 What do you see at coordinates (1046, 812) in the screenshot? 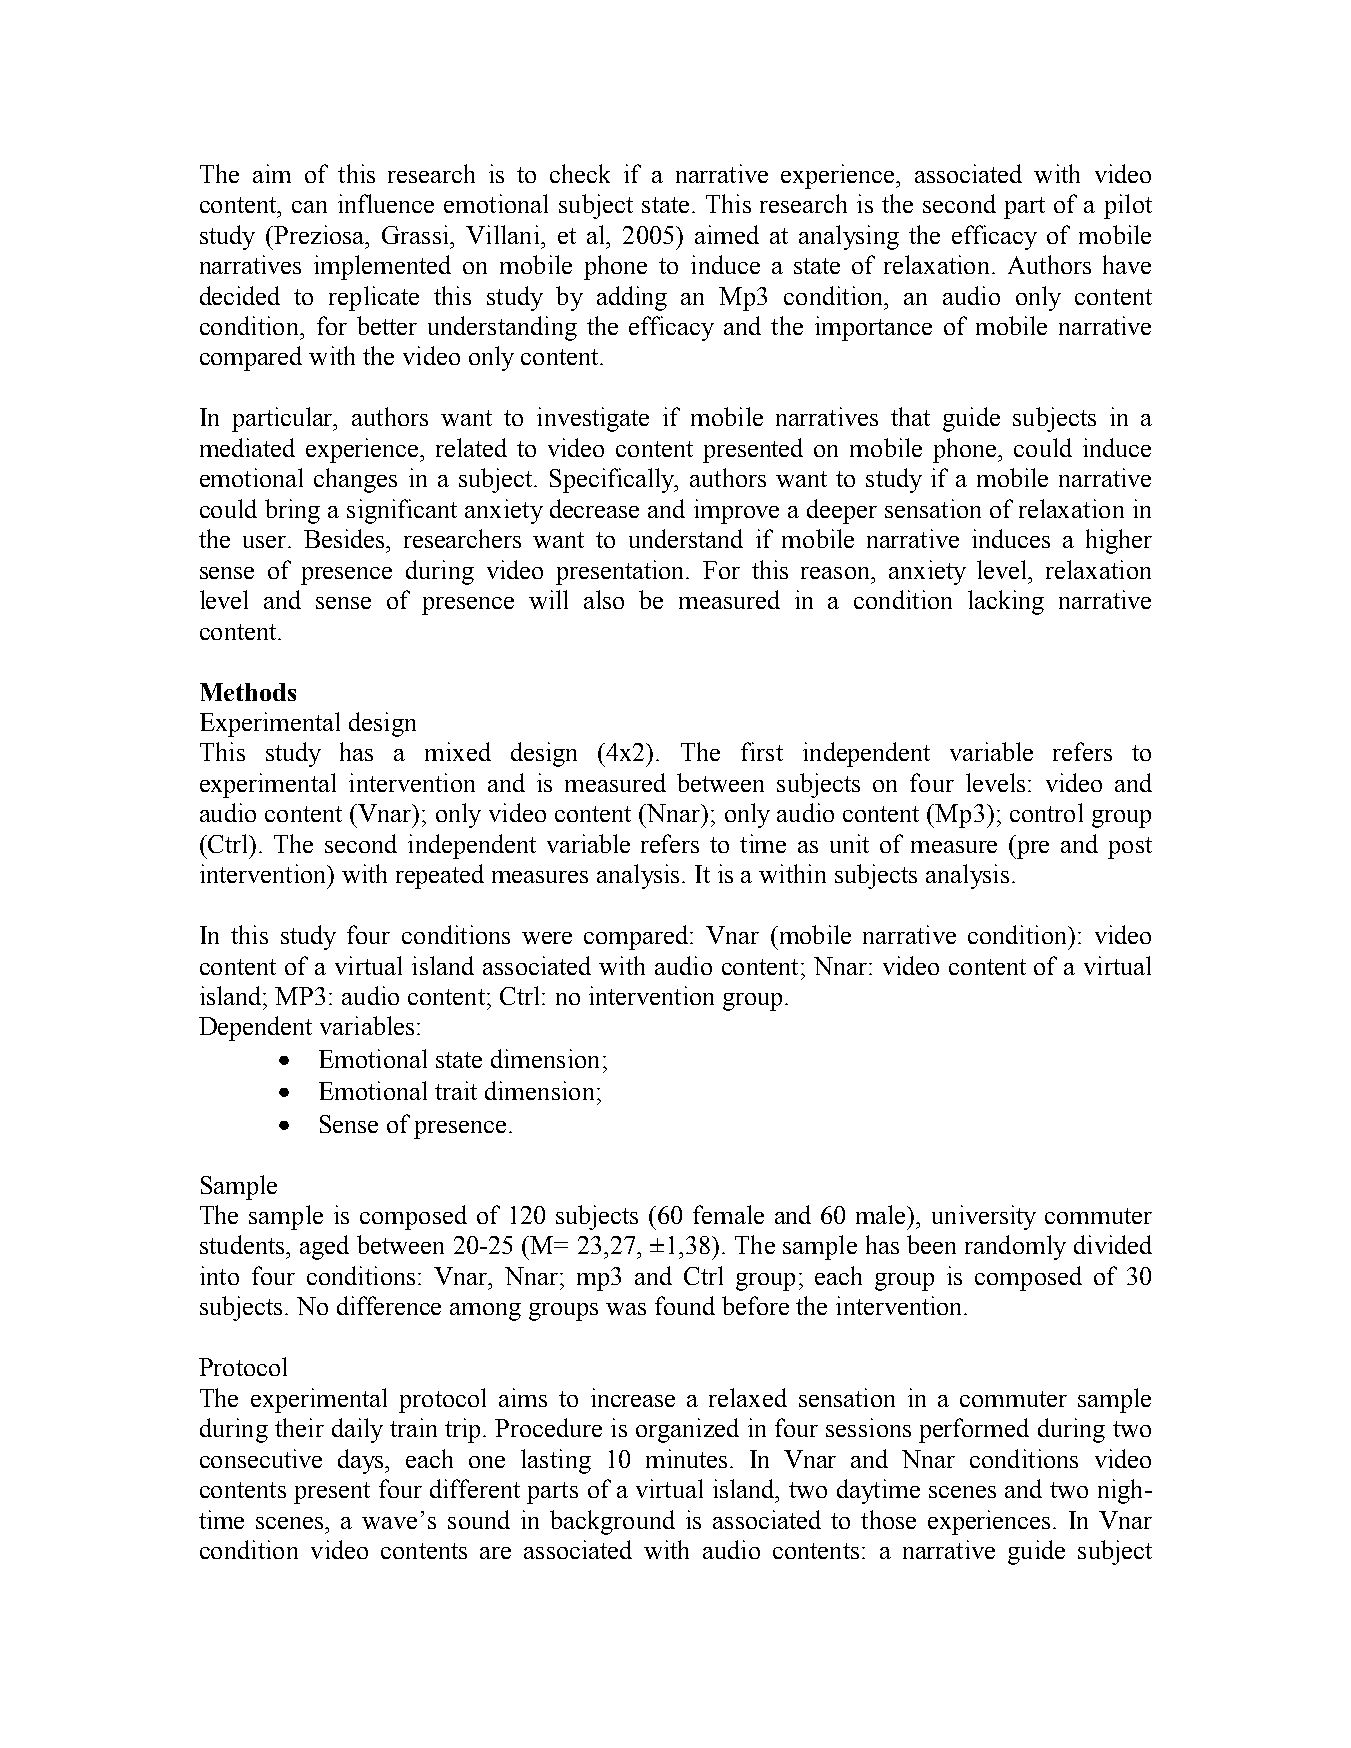
I see `control` at bounding box center [1046, 812].
